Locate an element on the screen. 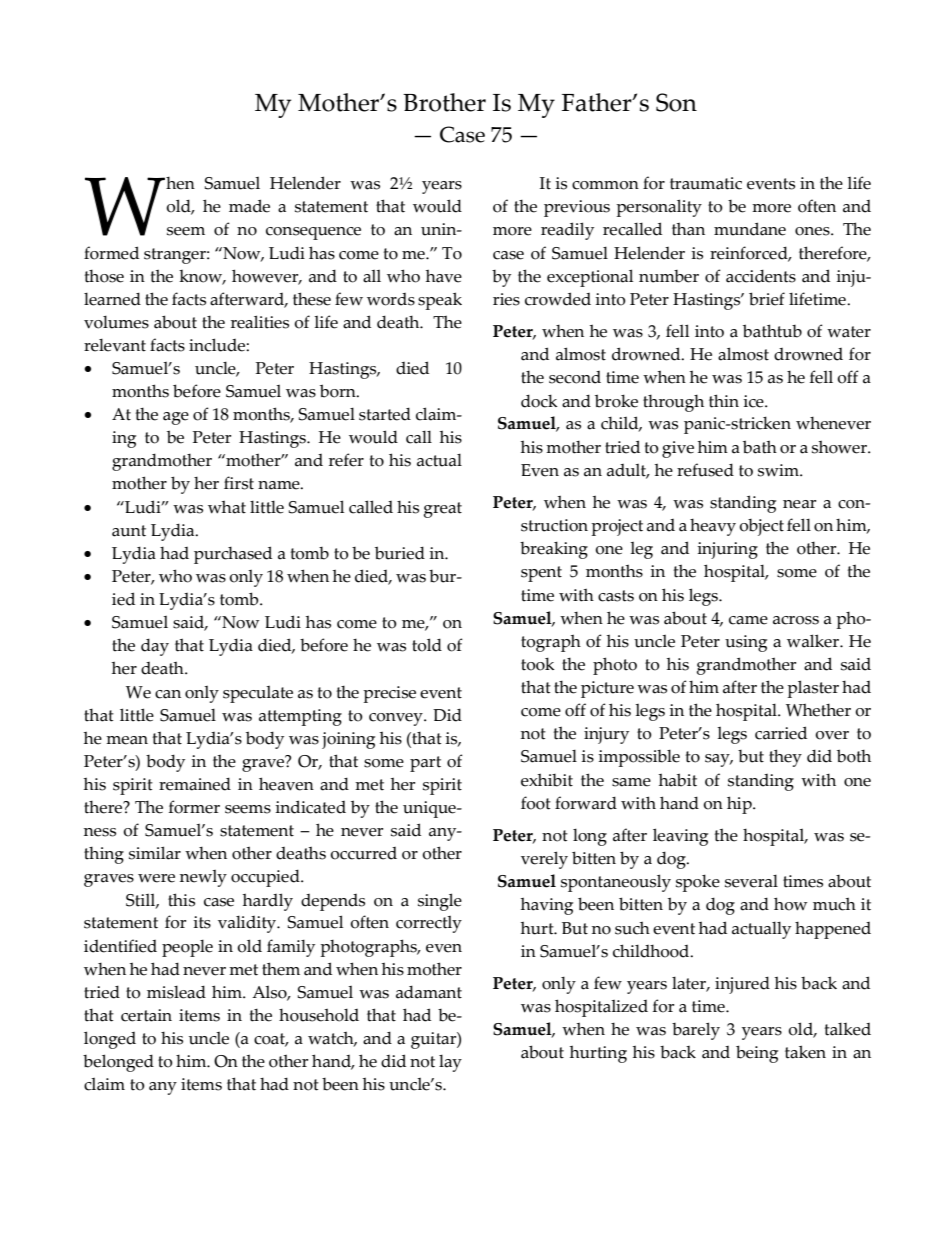  made is located at coordinates (249, 206).
